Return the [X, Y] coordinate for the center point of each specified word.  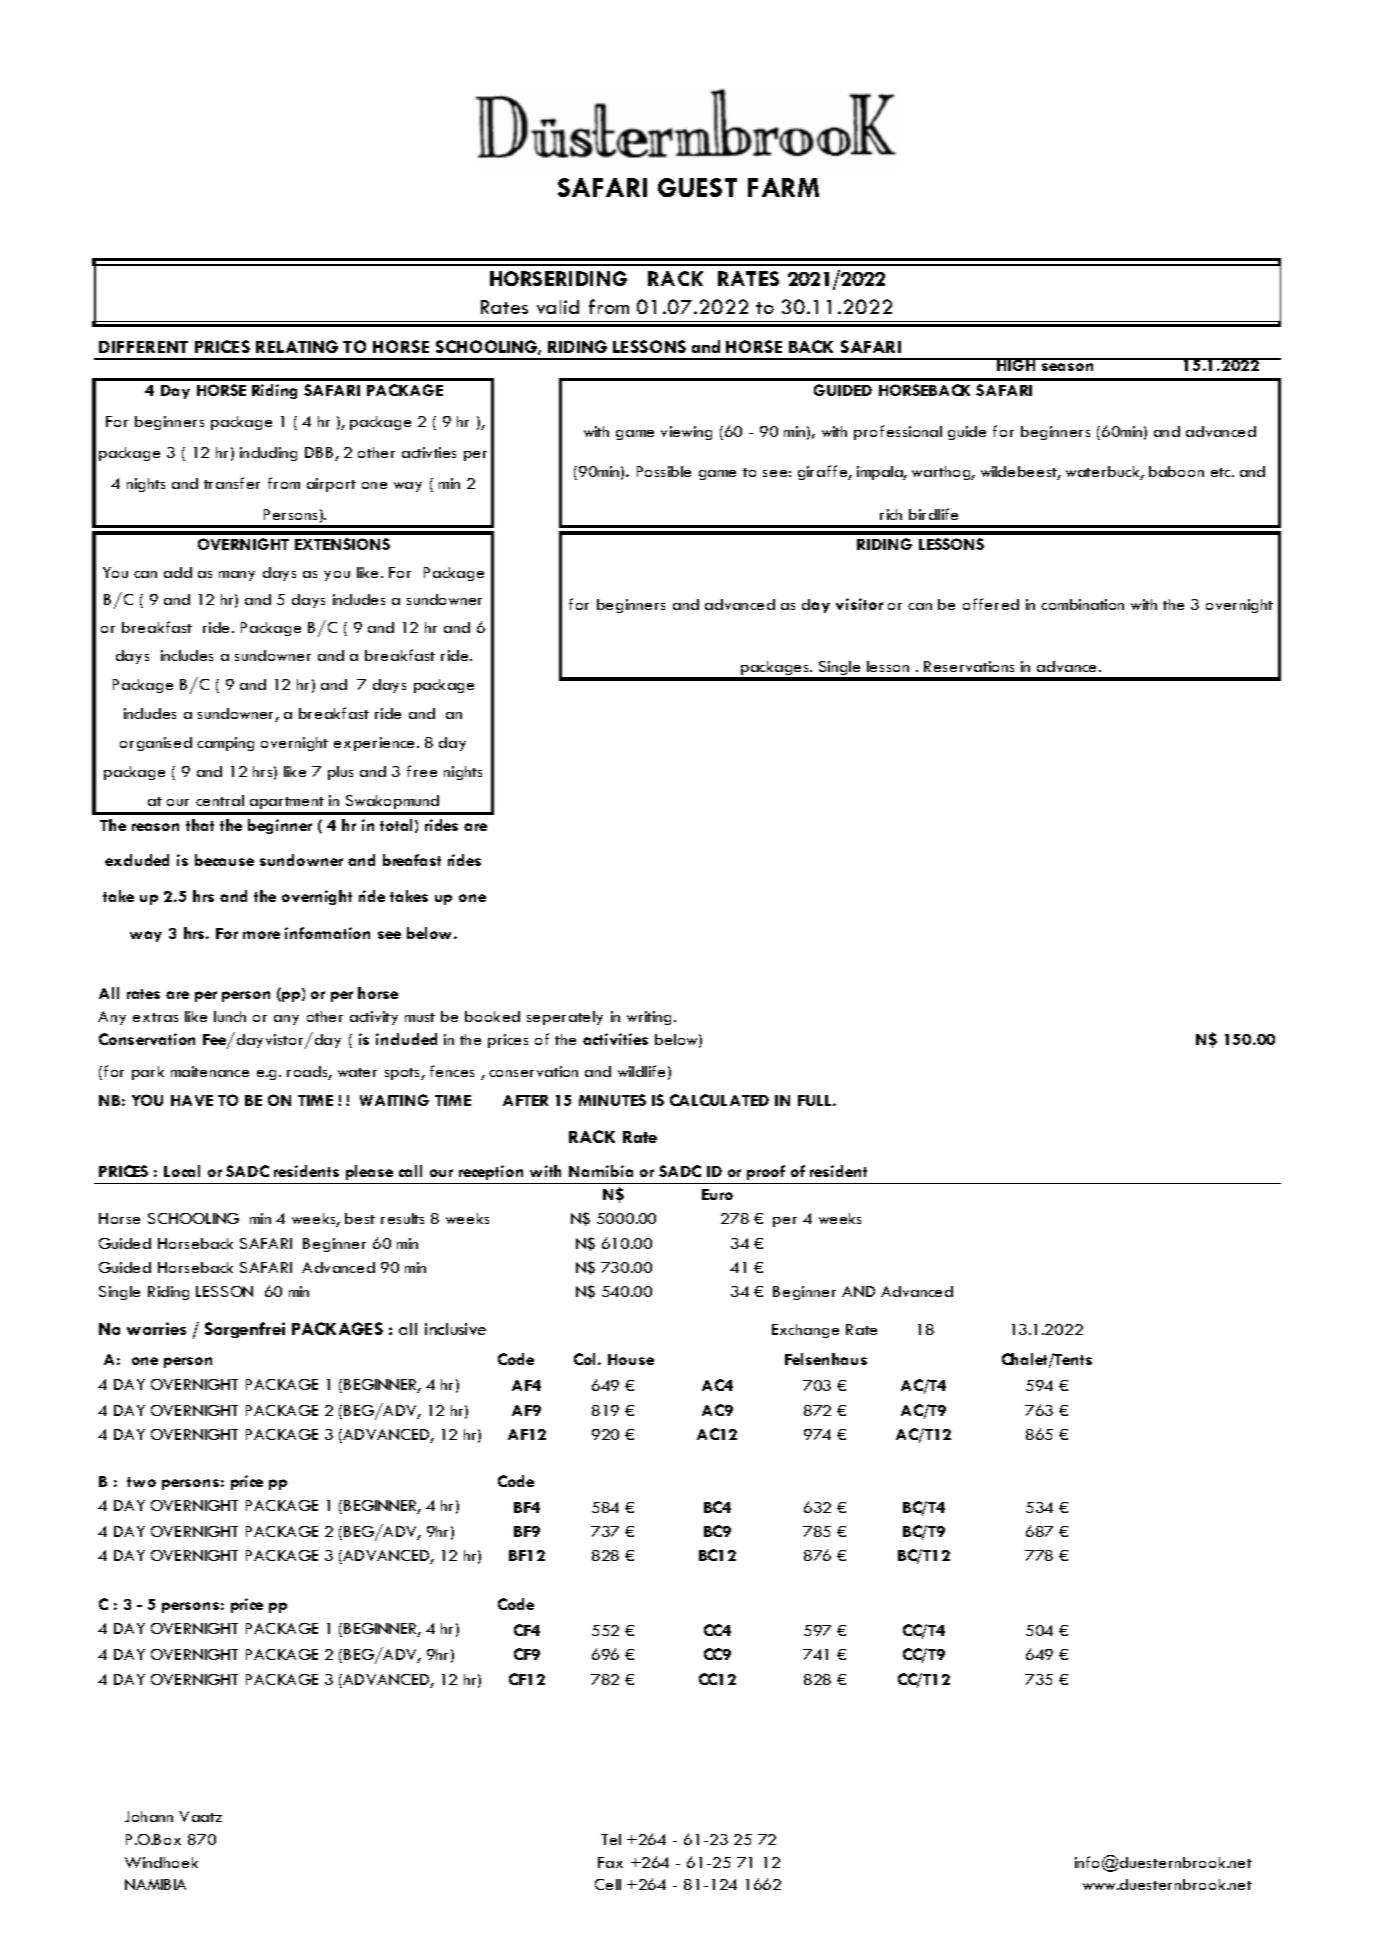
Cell [608, 1884]
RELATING [297, 346]
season [1067, 367]
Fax [610, 1862]
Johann [149, 1816]
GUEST [697, 187]
